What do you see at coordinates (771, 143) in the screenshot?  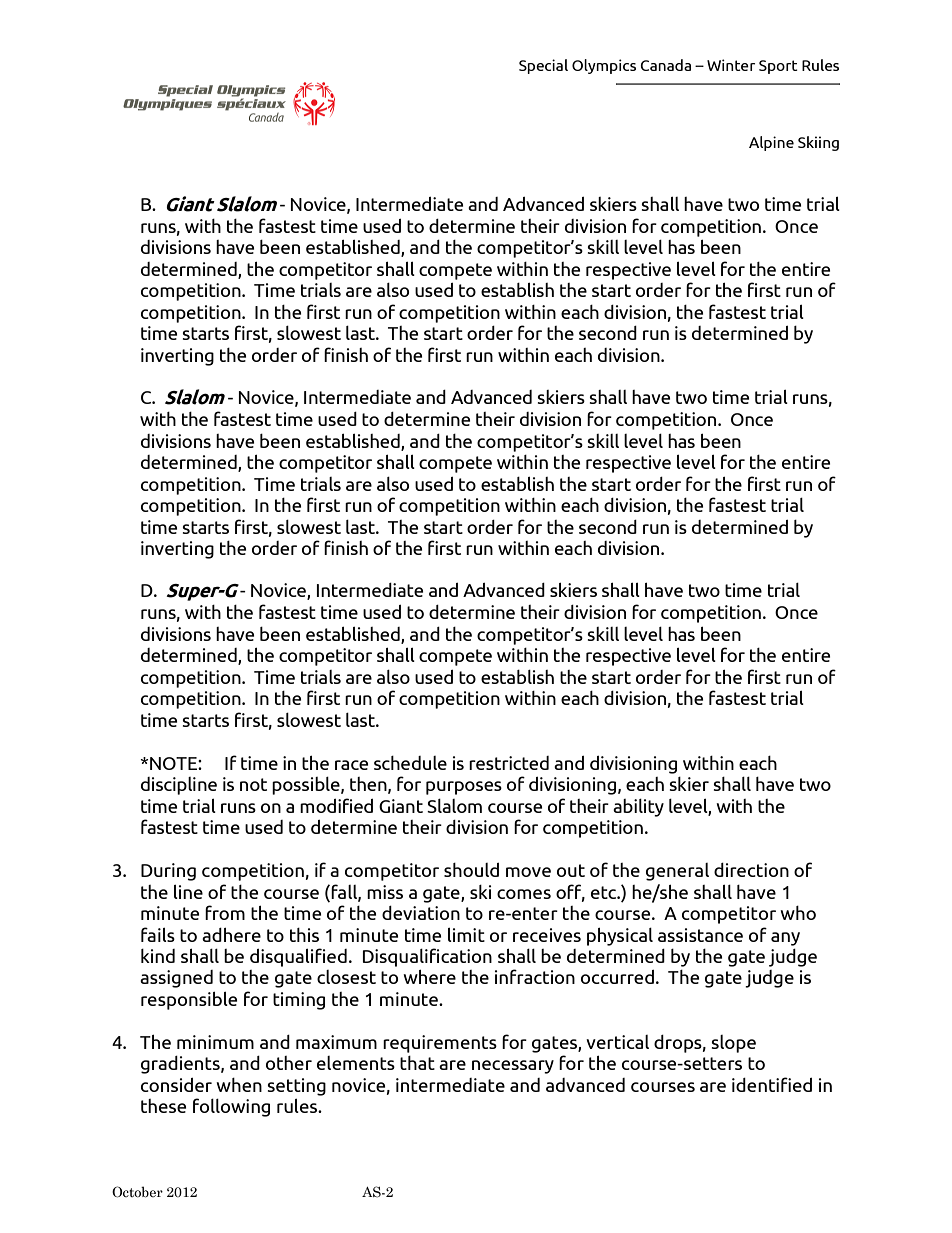 I see `Alpine` at bounding box center [771, 143].
